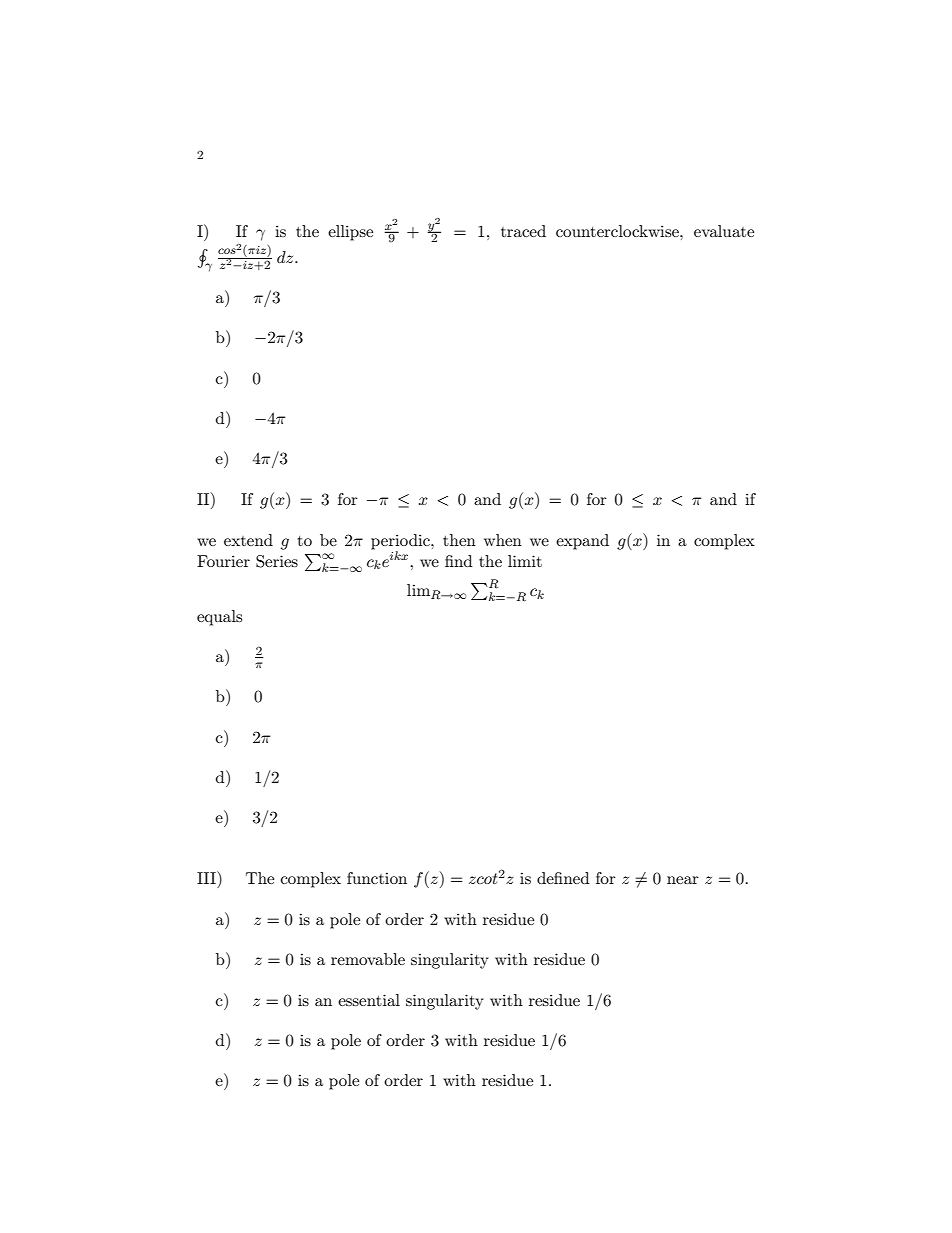 This image has height=1233, width=952. What do you see at coordinates (523, 231) in the image?
I see `traced` at bounding box center [523, 231].
